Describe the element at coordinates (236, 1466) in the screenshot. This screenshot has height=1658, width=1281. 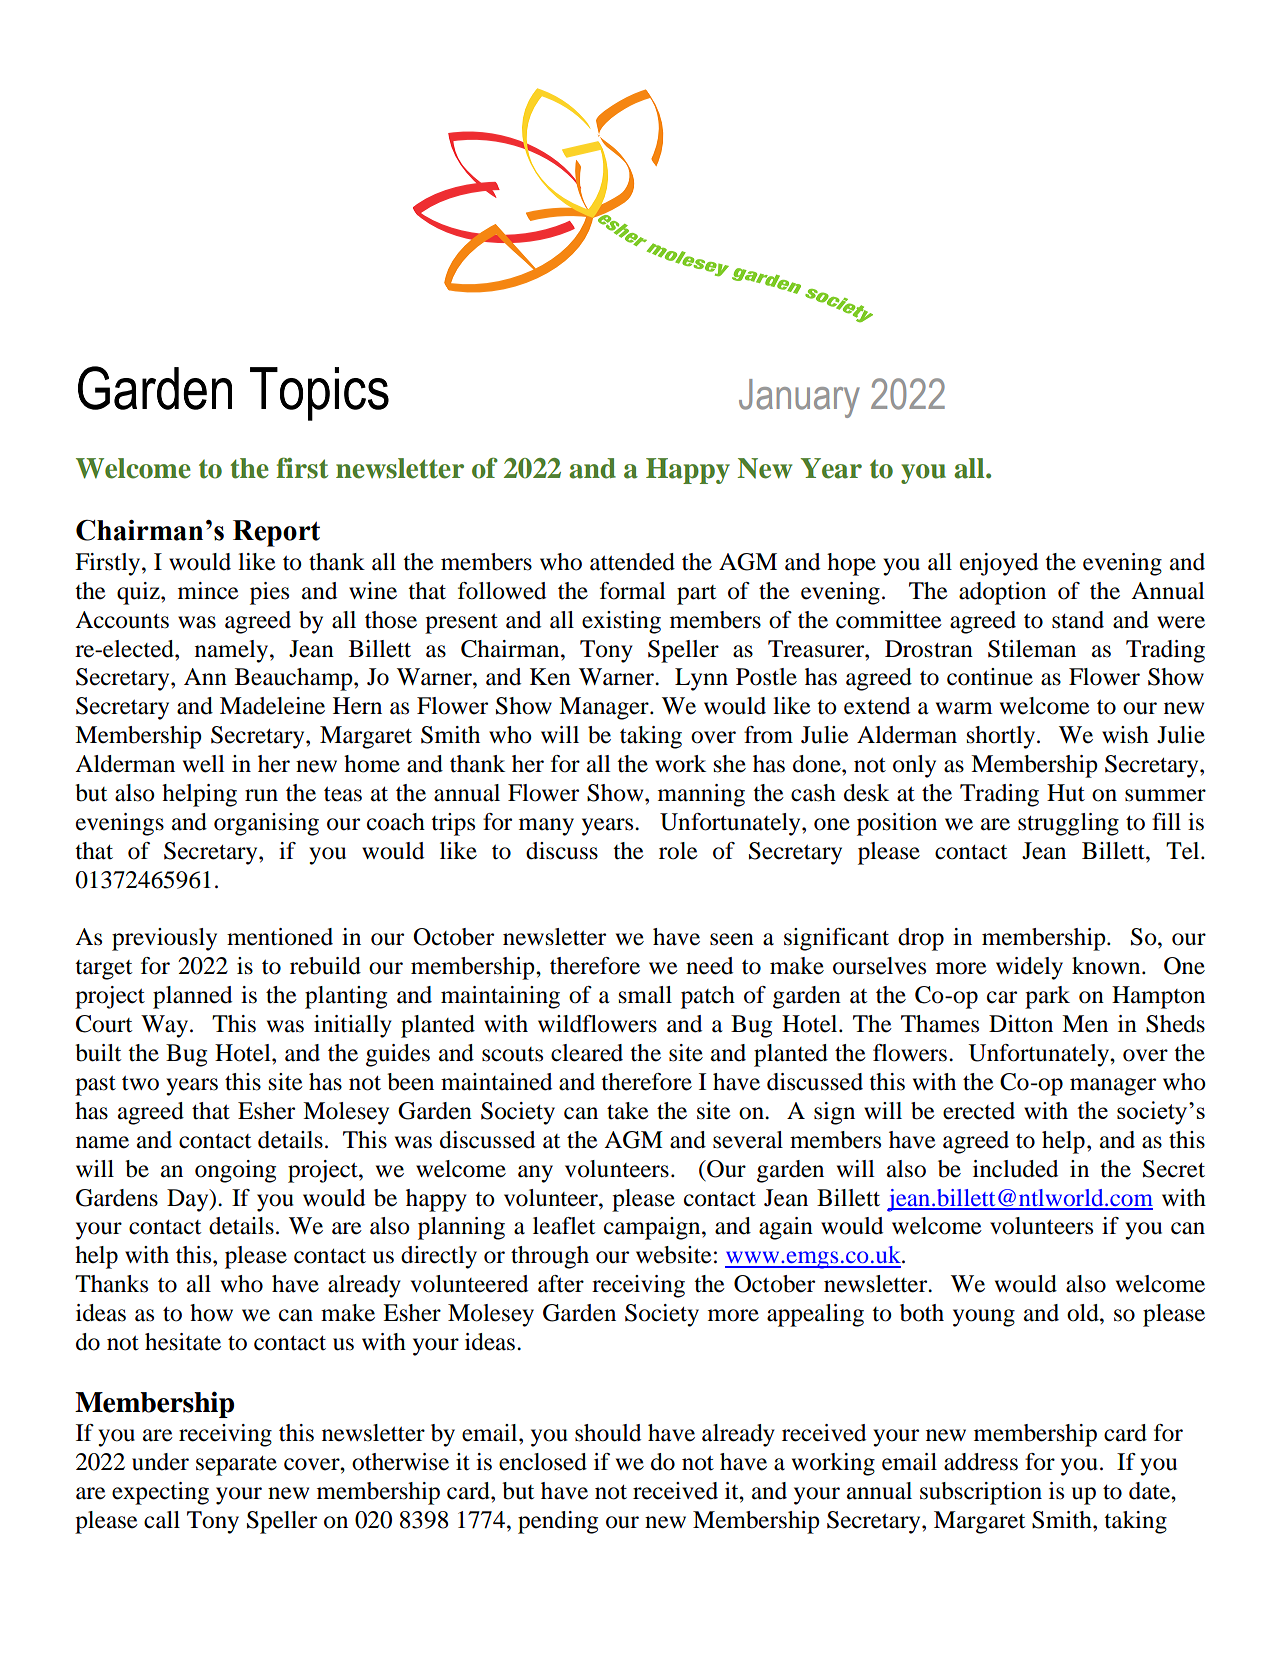
I see `separate` at that location.
